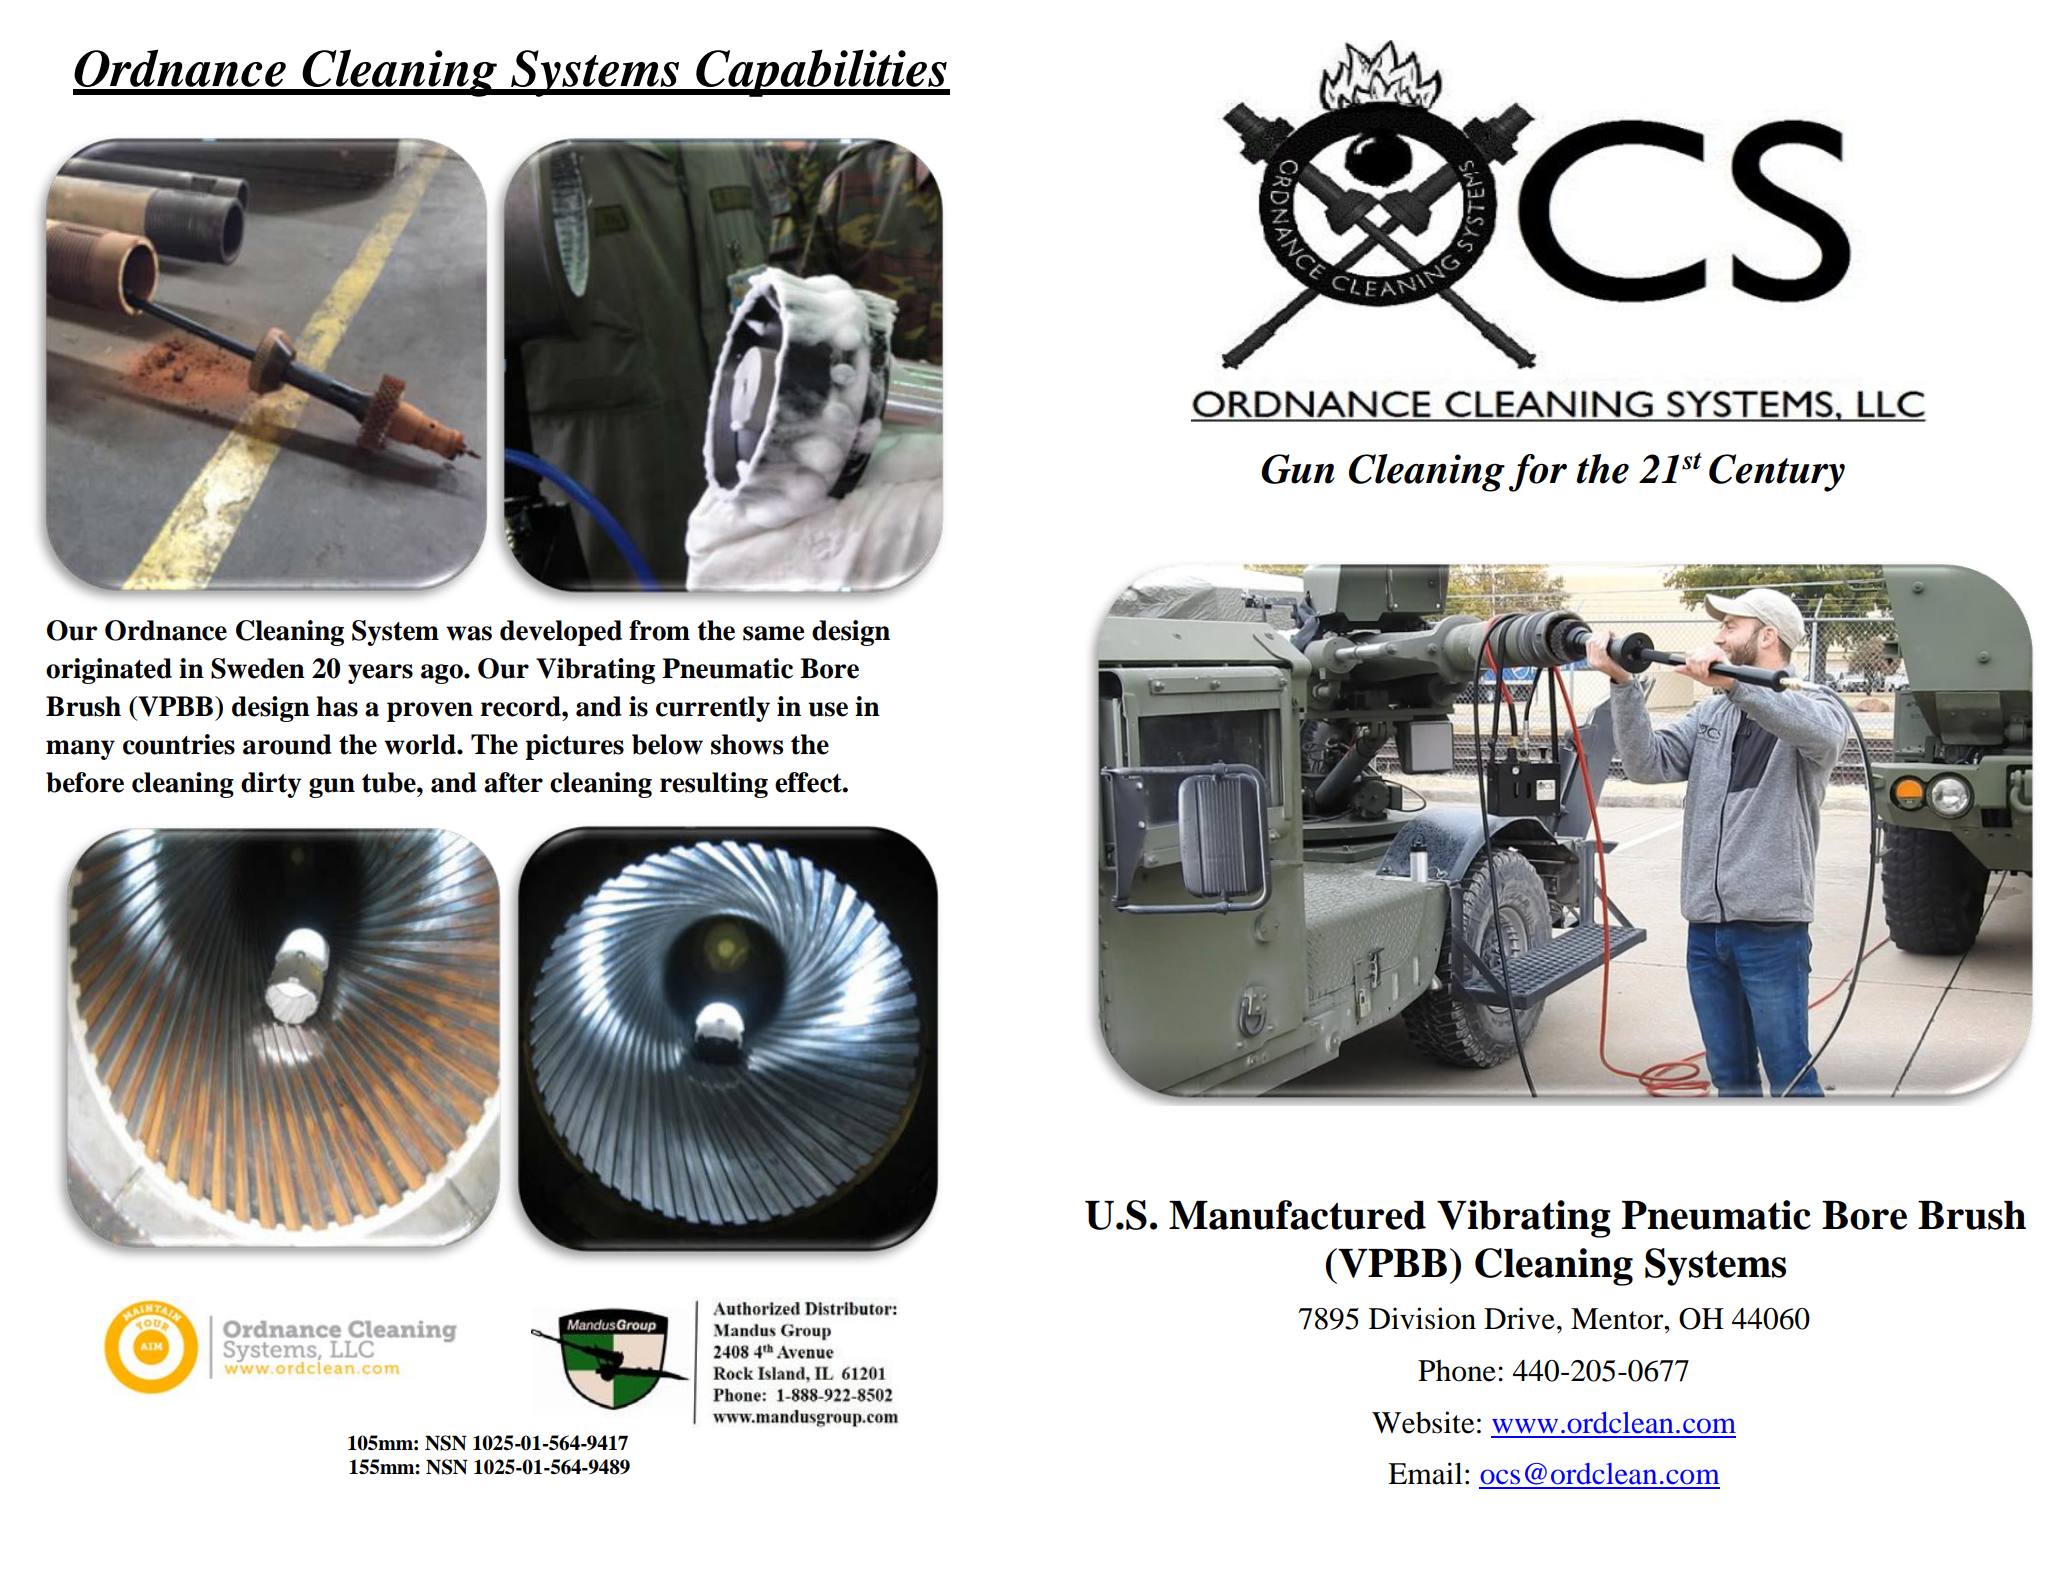 The width and height of the document is (2066, 1596). Describe the element at coordinates (1423, 1422) in the document. I see `Website` at that location.
